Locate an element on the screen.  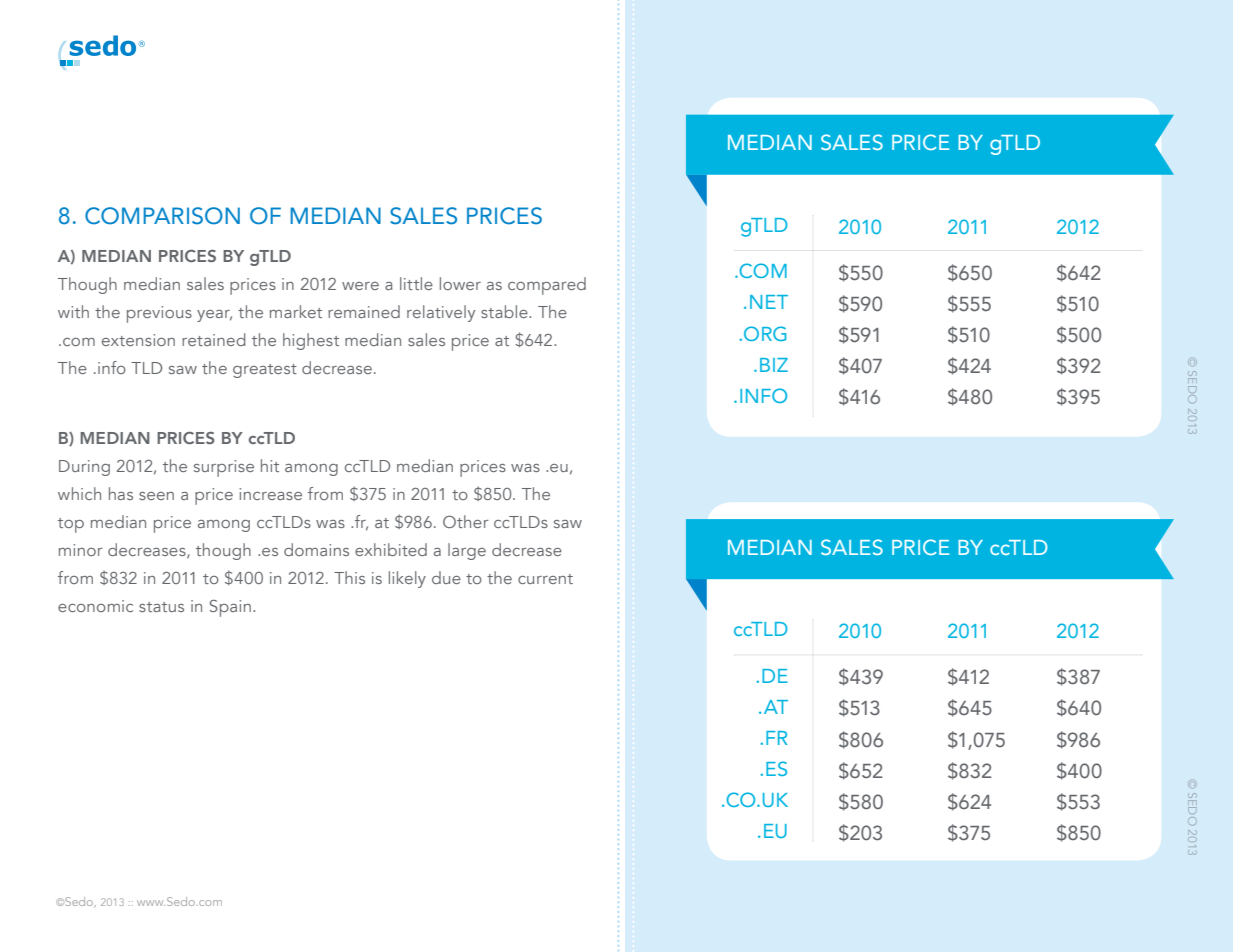
BIZ is located at coordinates (774, 365).
